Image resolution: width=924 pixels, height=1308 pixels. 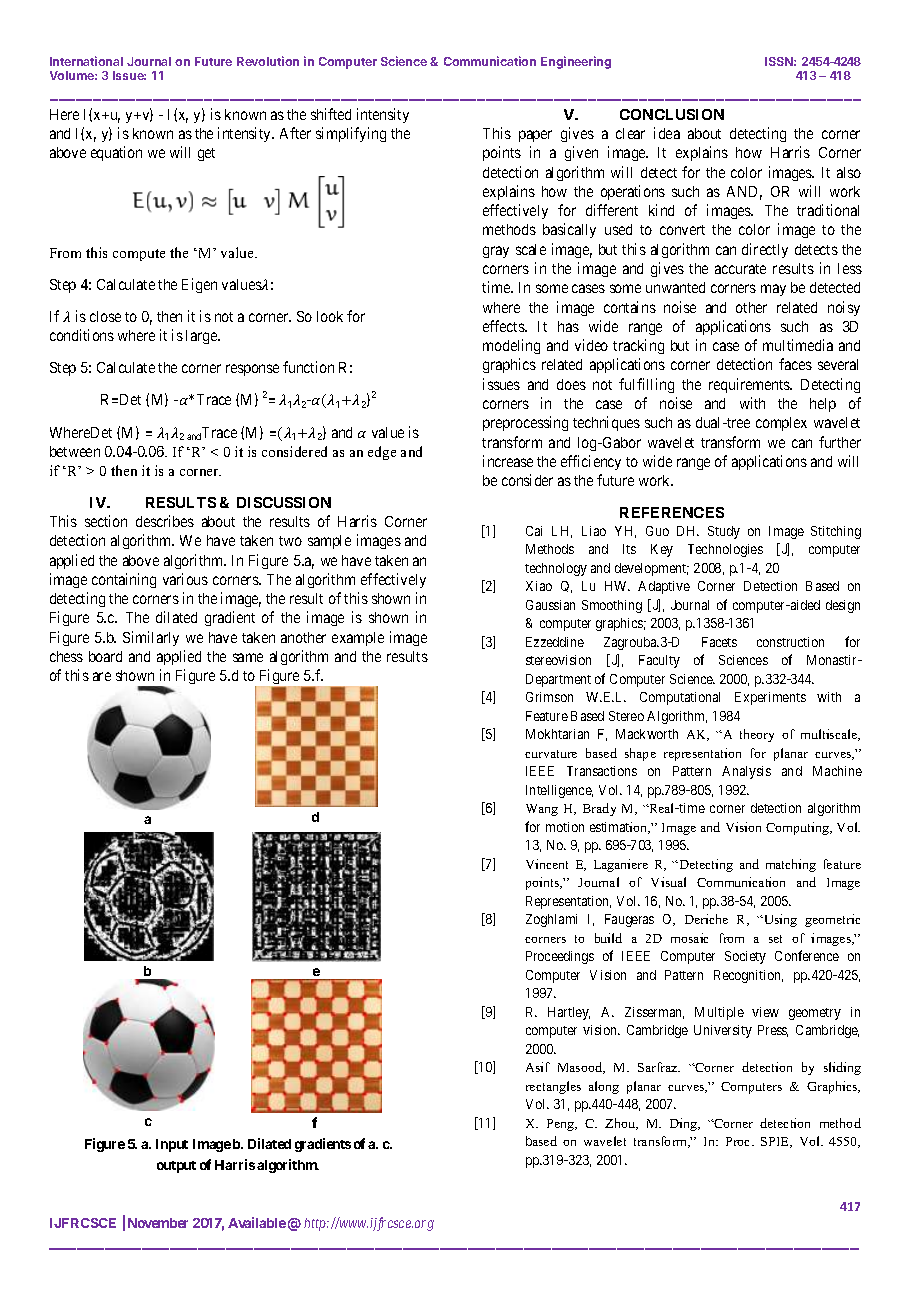 I want to click on output, so click(x=176, y=1167).
